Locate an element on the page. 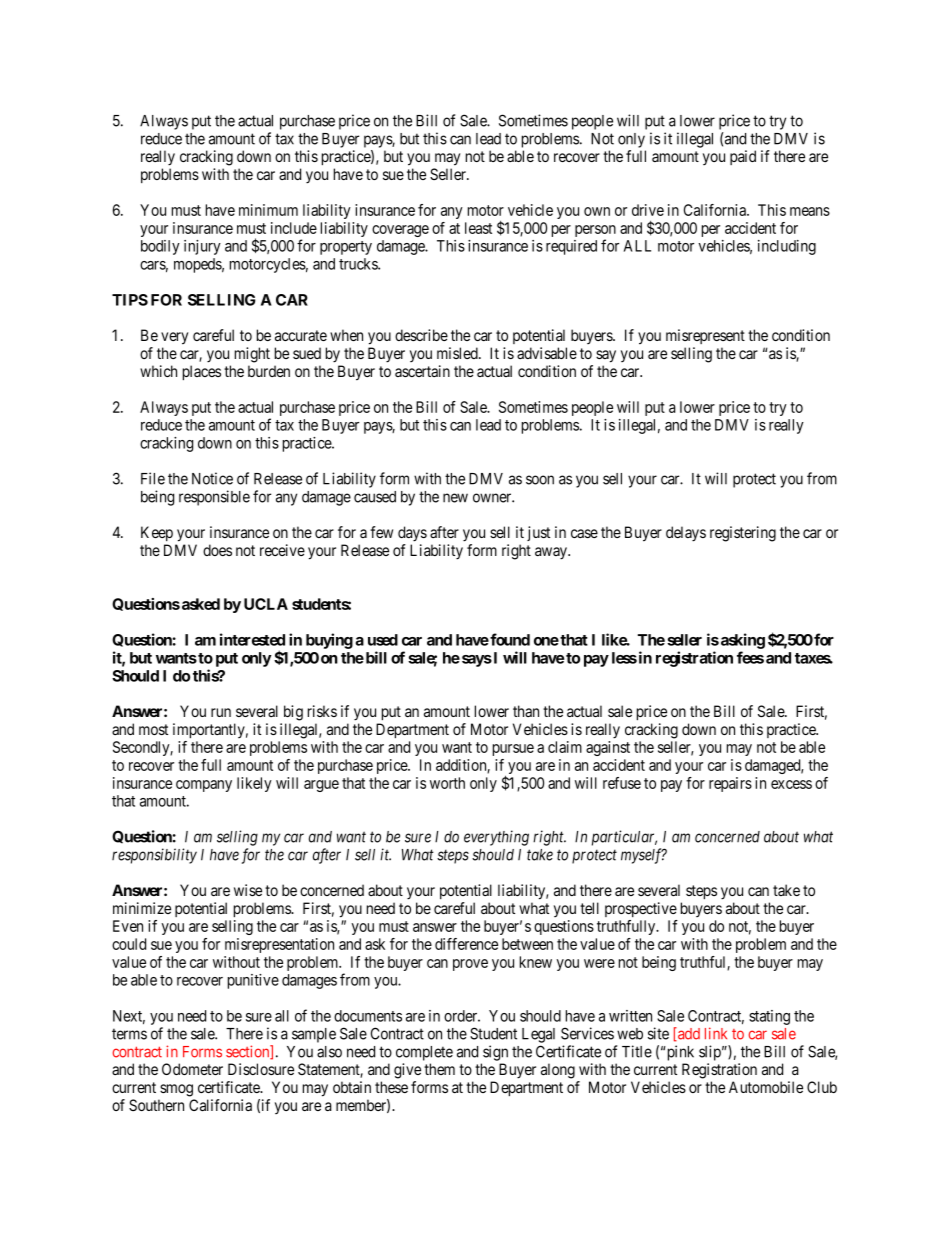  repairs is located at coordinates (730, 784).
